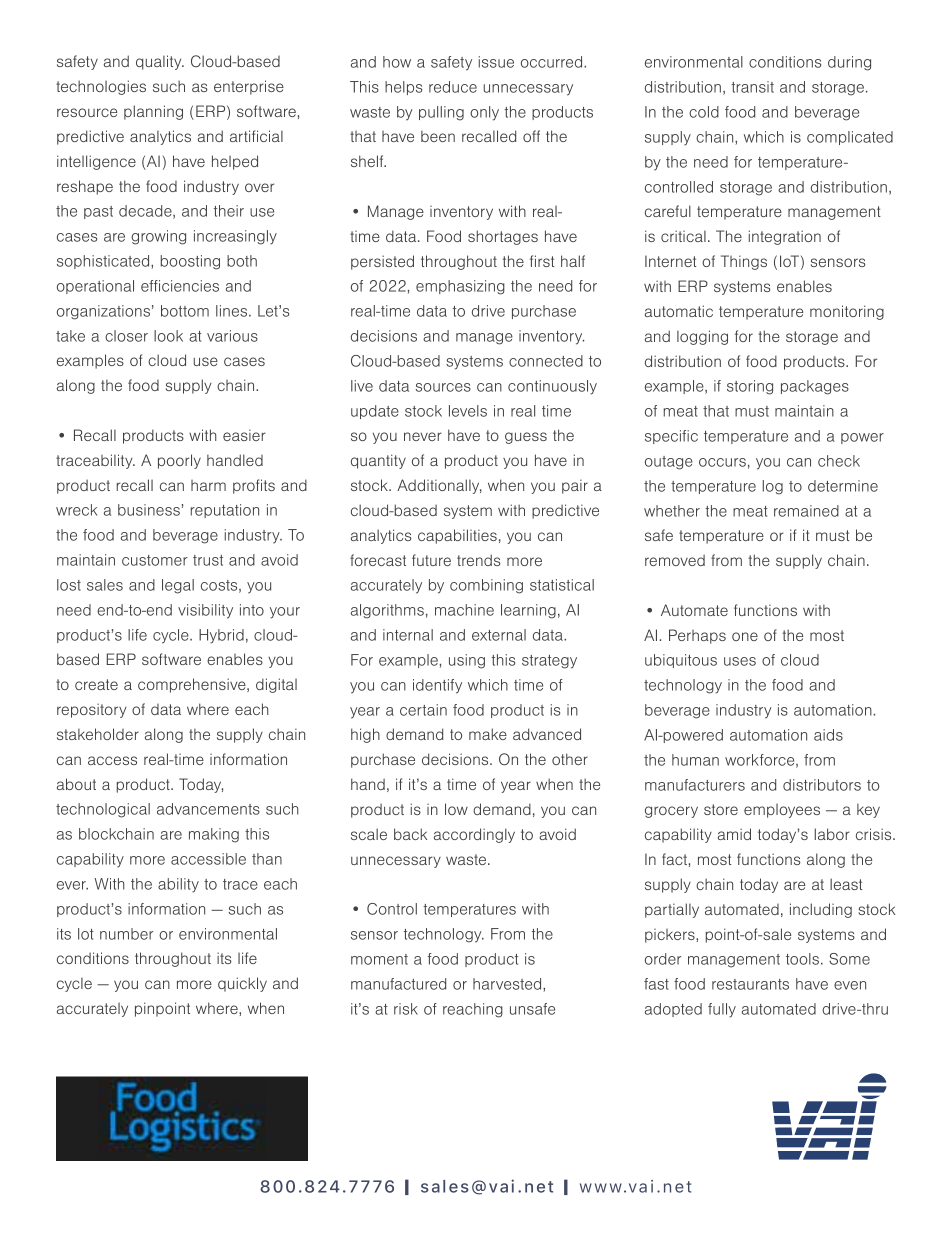 Image resolution: width=952 pixels, height=1233 pixels. Describe the element at coordinates (155, 560) in the image. I see `customer` at that location.
